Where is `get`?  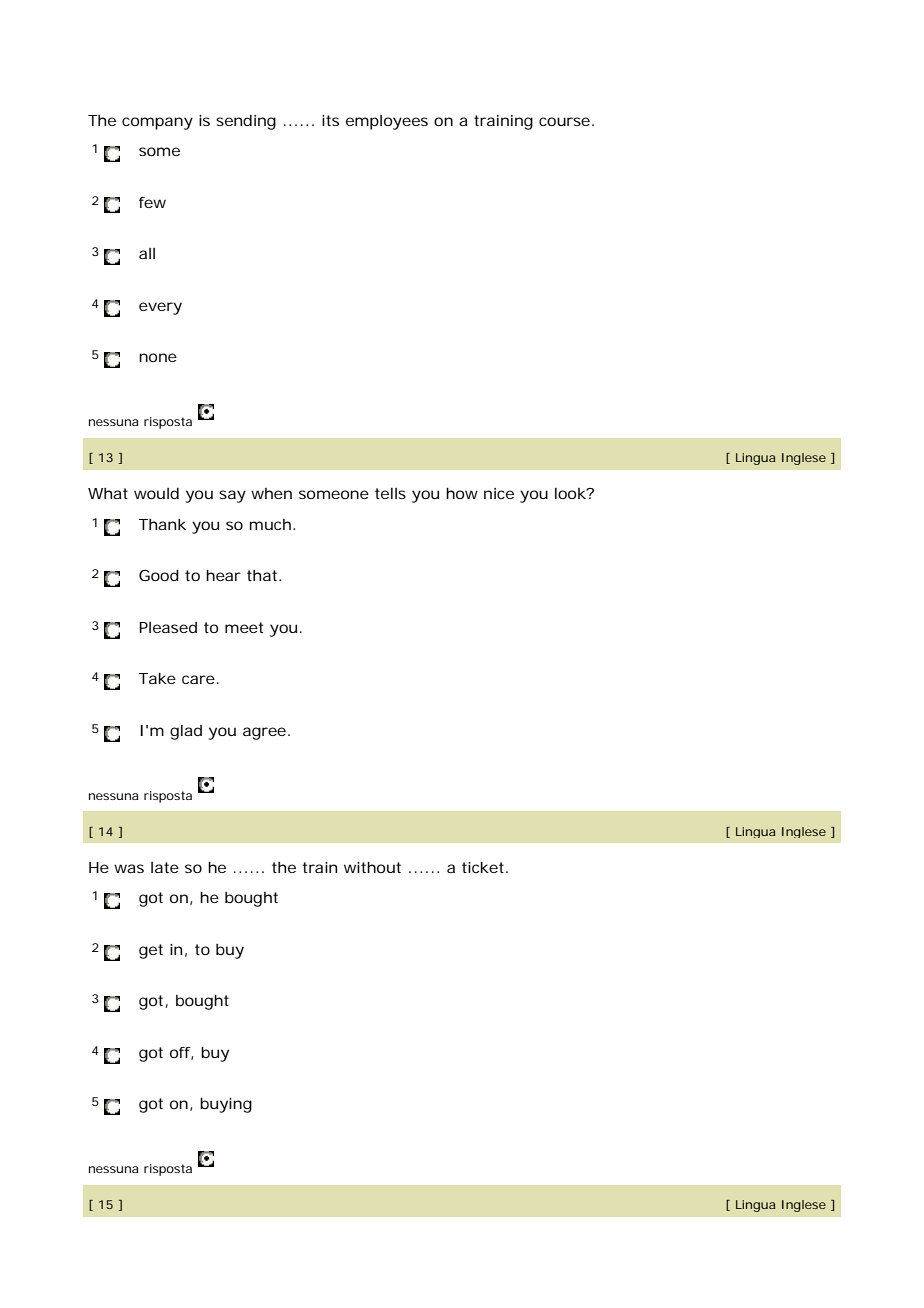 get is located at coordinates (151, 951).
